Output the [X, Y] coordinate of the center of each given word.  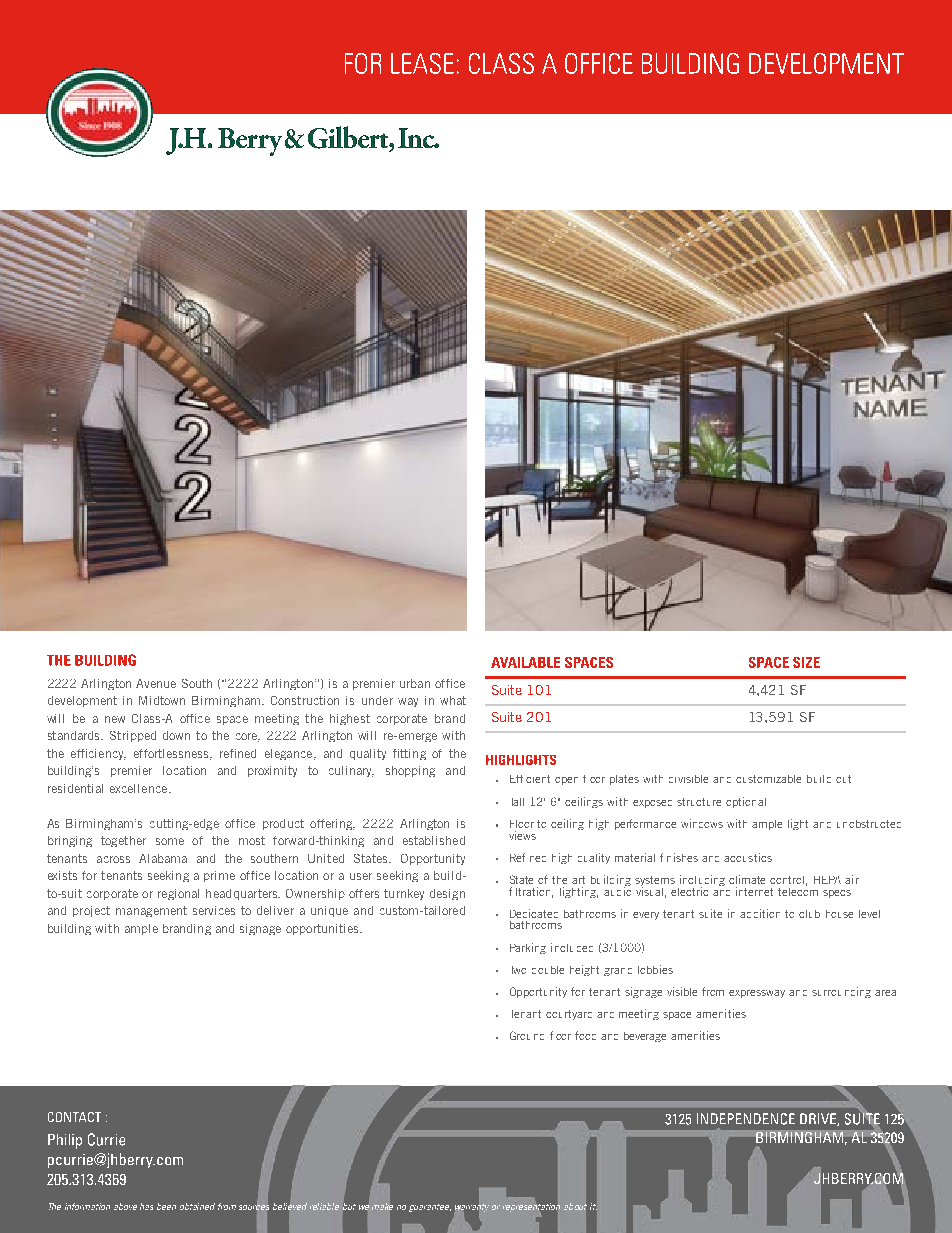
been [166, 1206]
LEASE [422, 63]
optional [746, 802]
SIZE [806, 662]
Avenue [156, 683]
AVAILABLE [525, 662]
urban [415, 683]
